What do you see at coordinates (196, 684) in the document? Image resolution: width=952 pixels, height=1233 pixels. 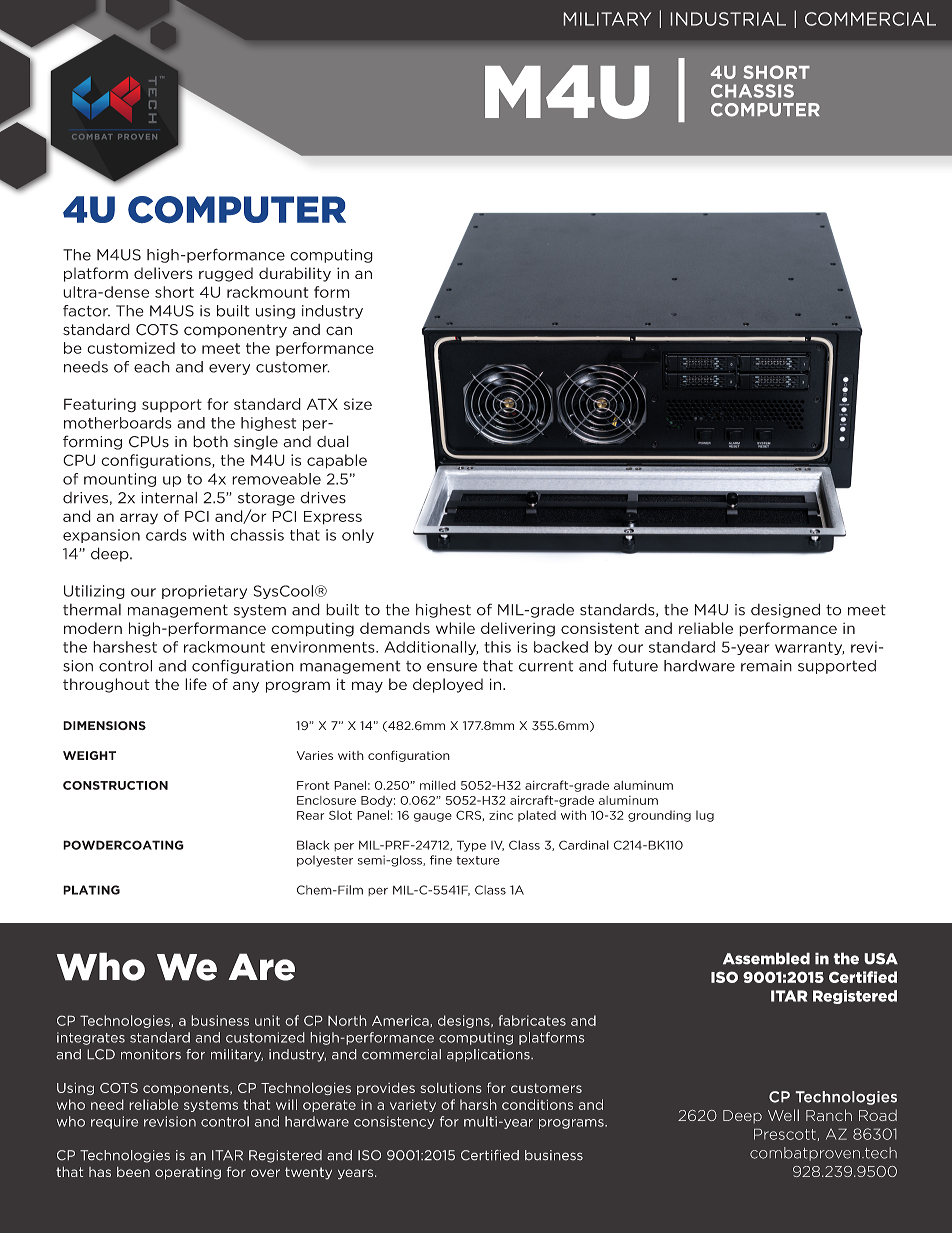 I see `life` at bounding box center [196, 684].
